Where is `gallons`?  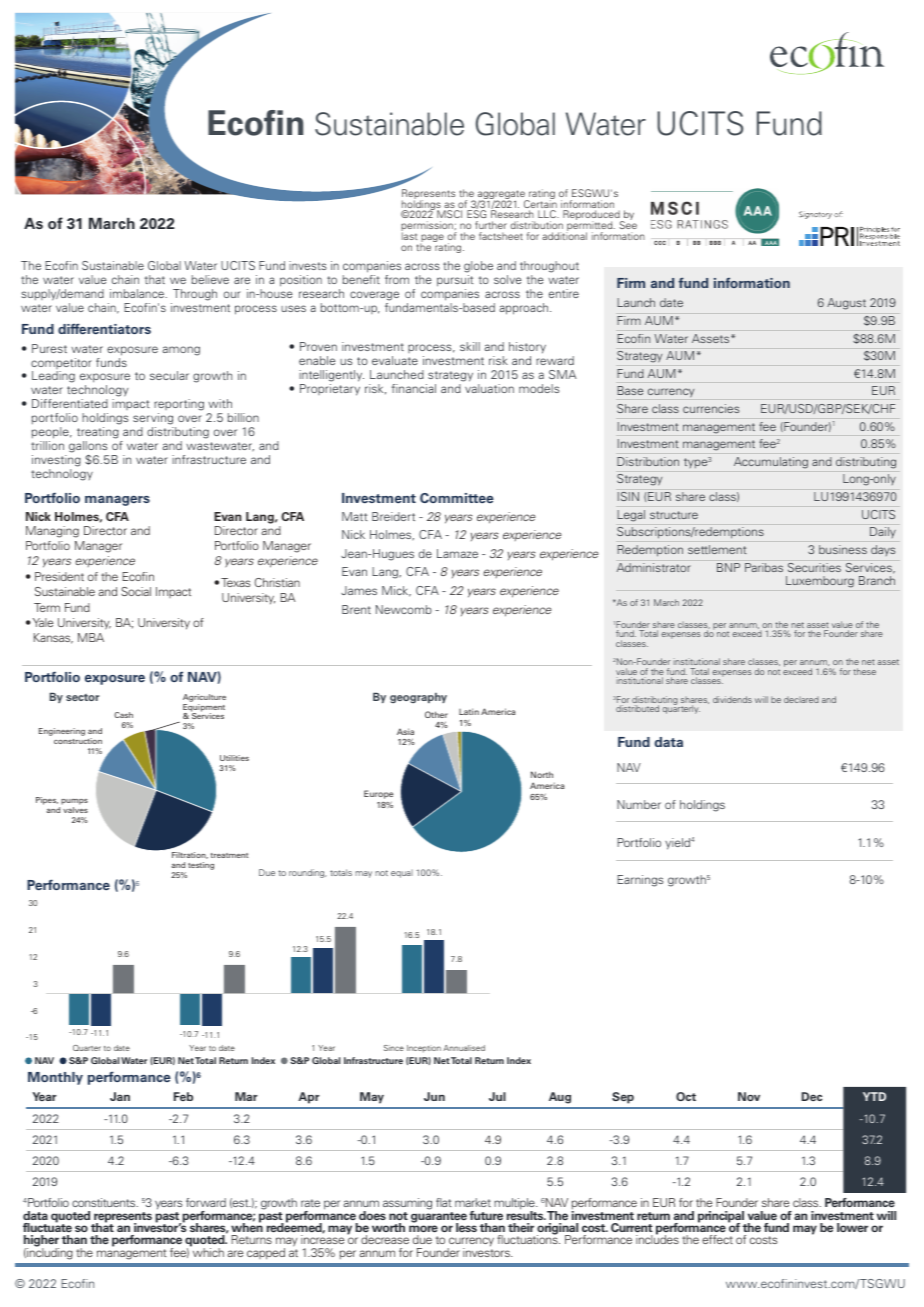
gallons is located at coordinates (89, 448).
